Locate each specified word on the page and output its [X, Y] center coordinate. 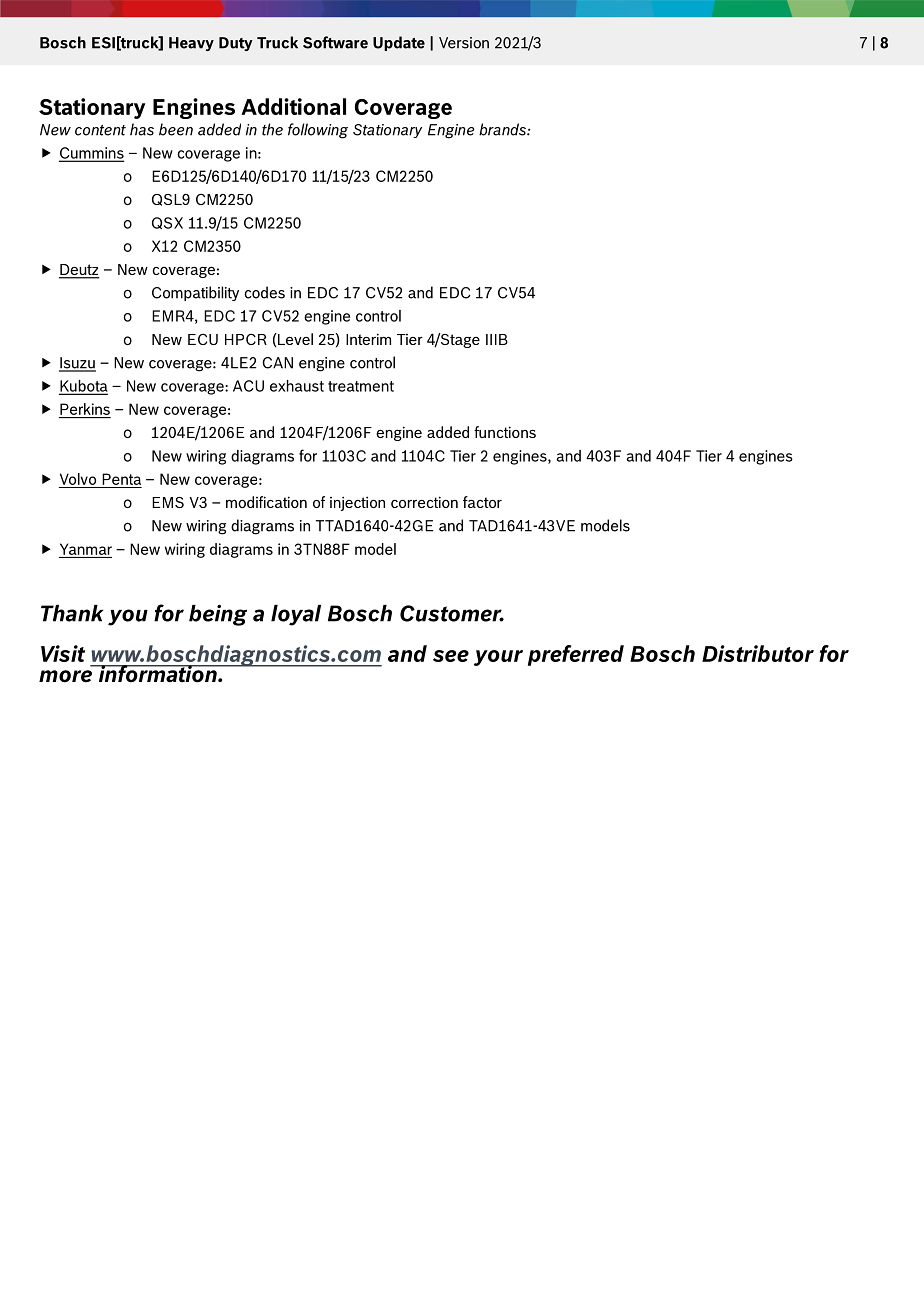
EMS [168, 502]
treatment [361, 386]
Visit [63, 653]
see [451, 656]
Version [464, 43]
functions [505, 432]
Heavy [191, 44]
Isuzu [77, 364]
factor [482, 502]
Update [399, 43]
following [318, 131]
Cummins [91, 154]
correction [424, 502]
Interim [368, 339]
